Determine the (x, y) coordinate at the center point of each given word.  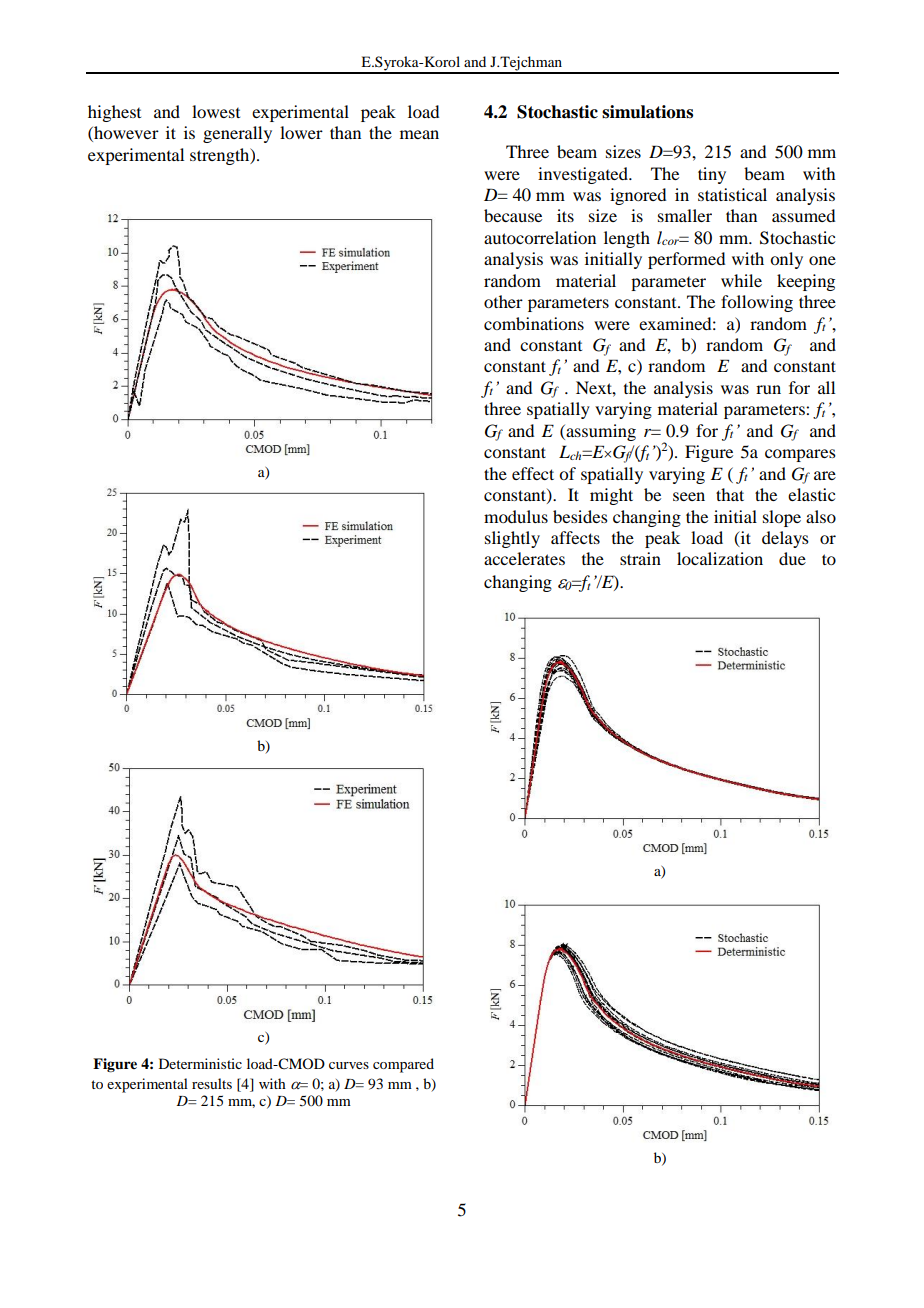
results (212, 1083)
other (503, 301)
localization (720, 558)
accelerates (524, 558)
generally (237, 134)
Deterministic (200, 1063)
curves (349, 1065)
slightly (512, 539)
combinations (534, 323)
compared (403, 1065)
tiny (712, 175)
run (768, 389)
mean (419, 134)
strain (640, 558)
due (792, 558)
